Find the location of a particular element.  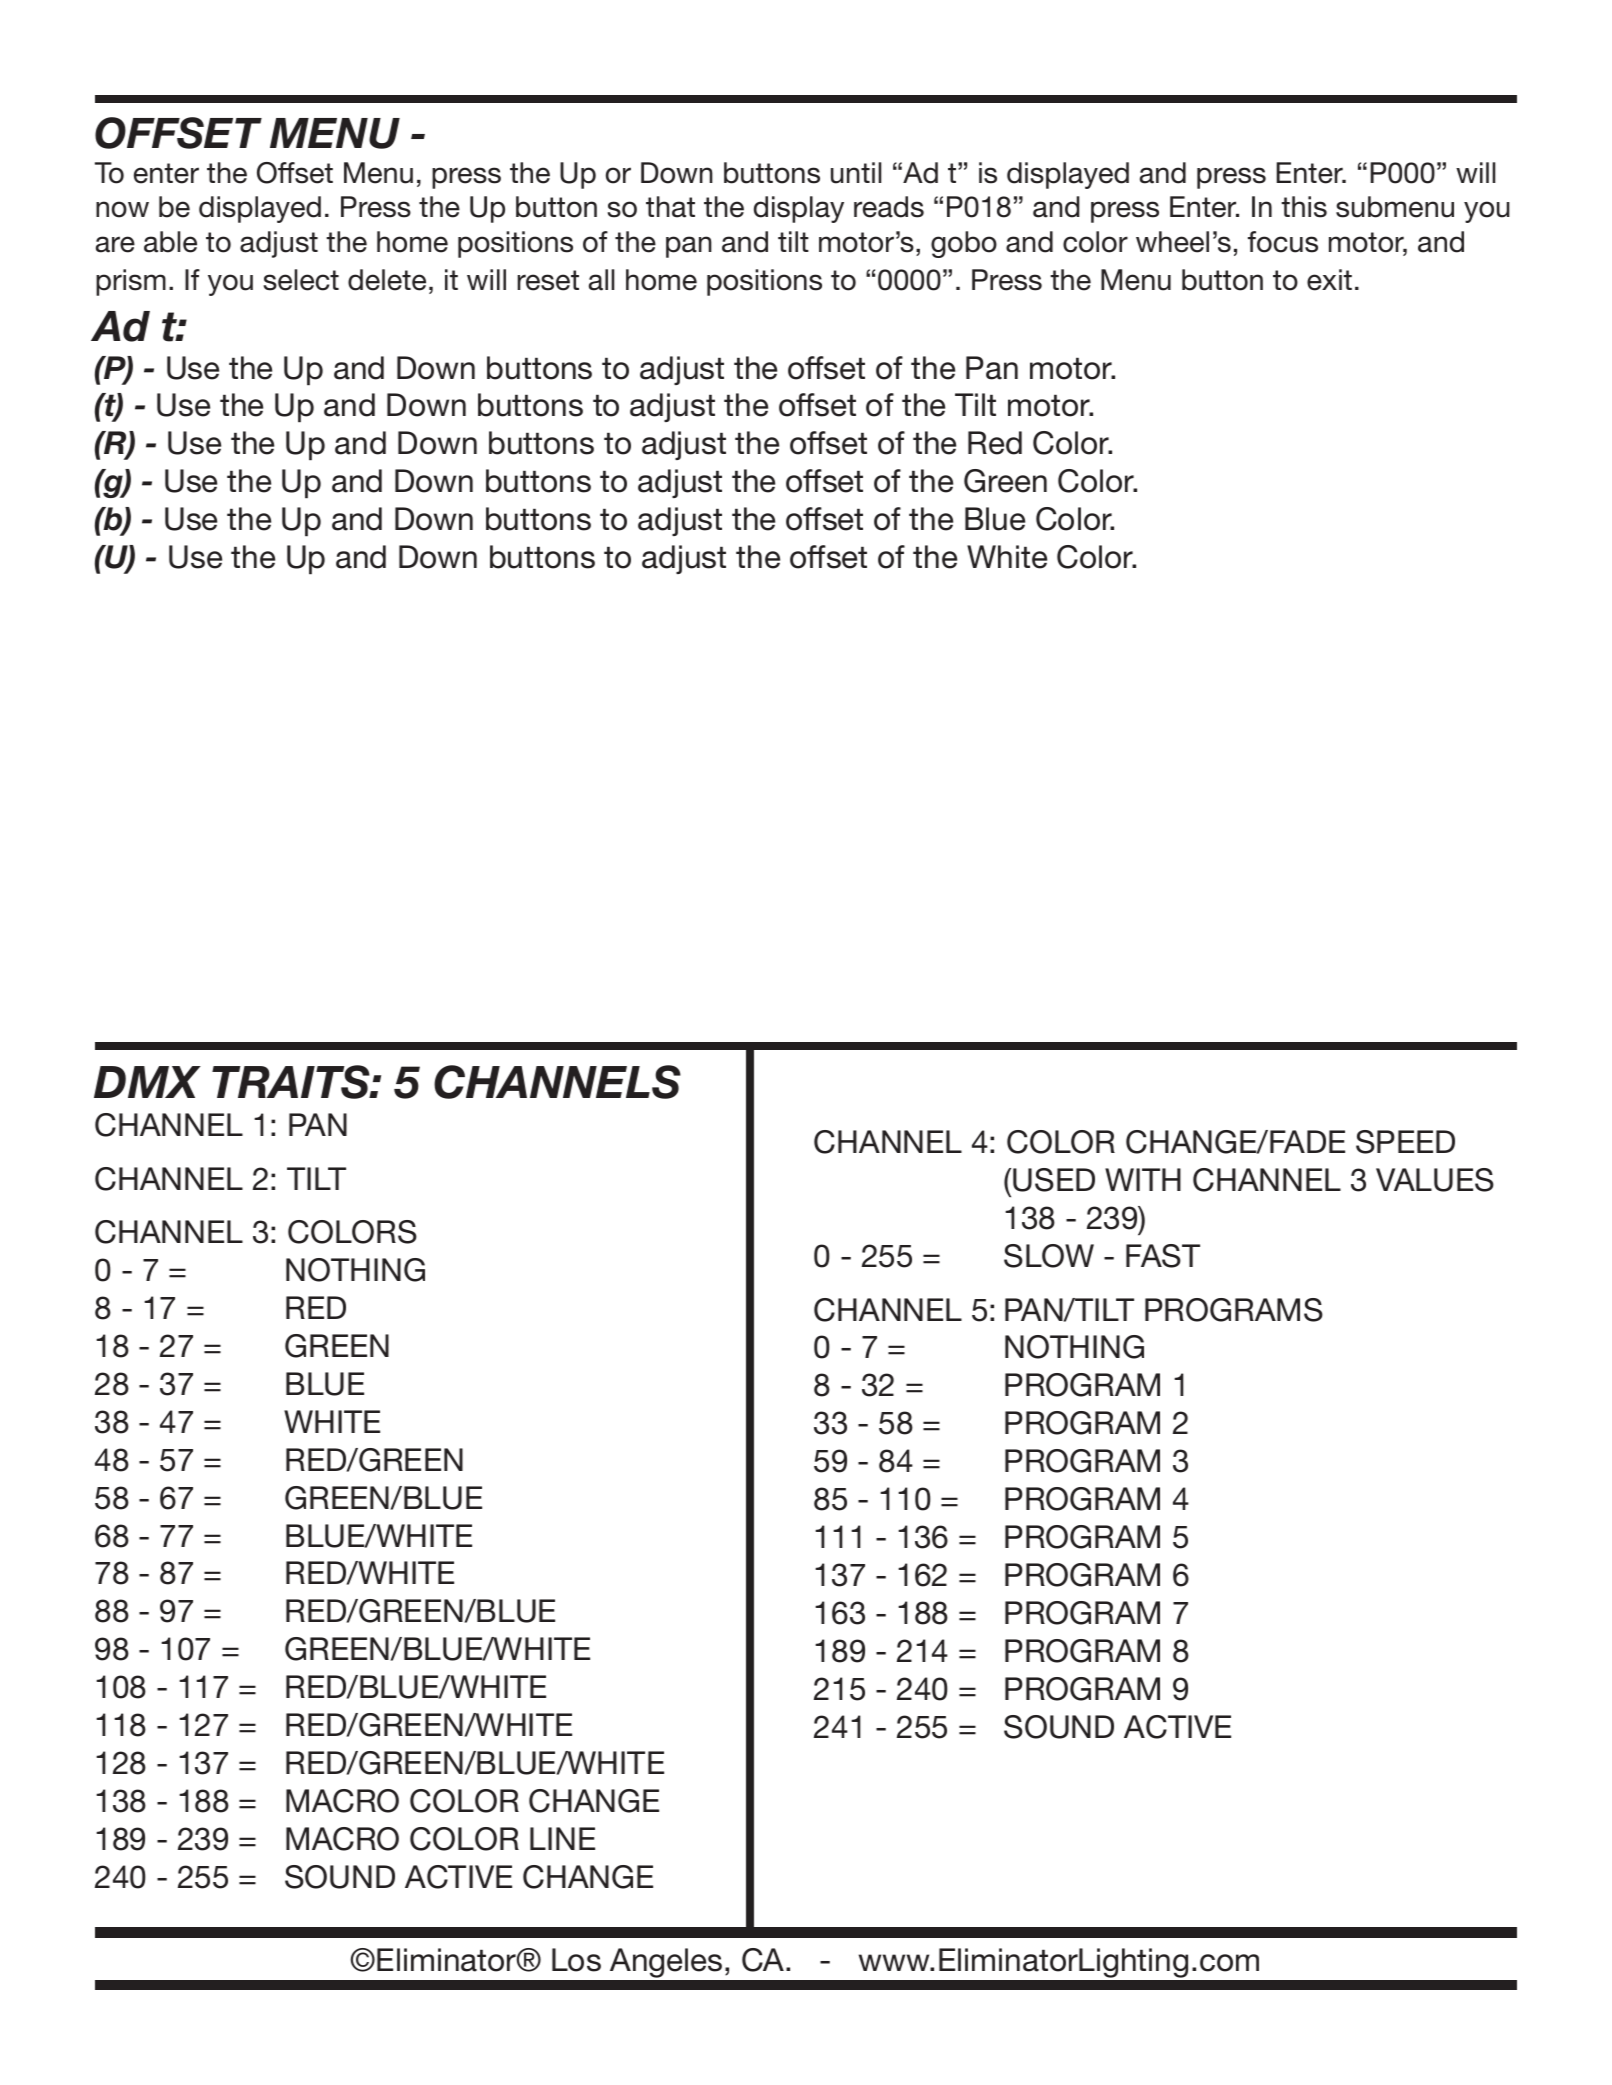

LINE is located at coordinates (562, 1838).
